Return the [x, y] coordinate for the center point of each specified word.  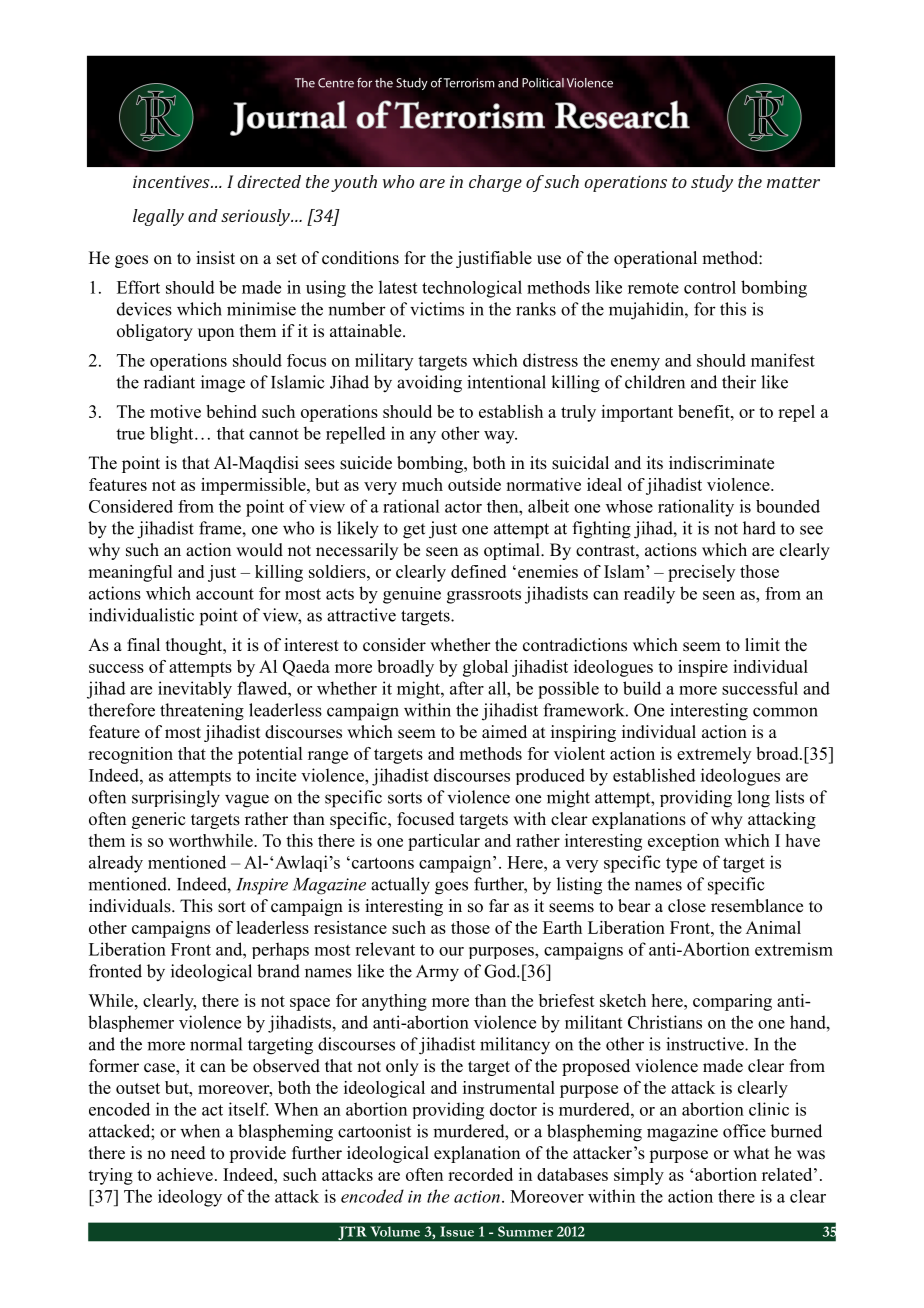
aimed [504, 732]
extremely [714, 755]
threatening [202, 712]
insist [215, 258]
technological [472, 289]
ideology [190, 1198]
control [710, 287]
